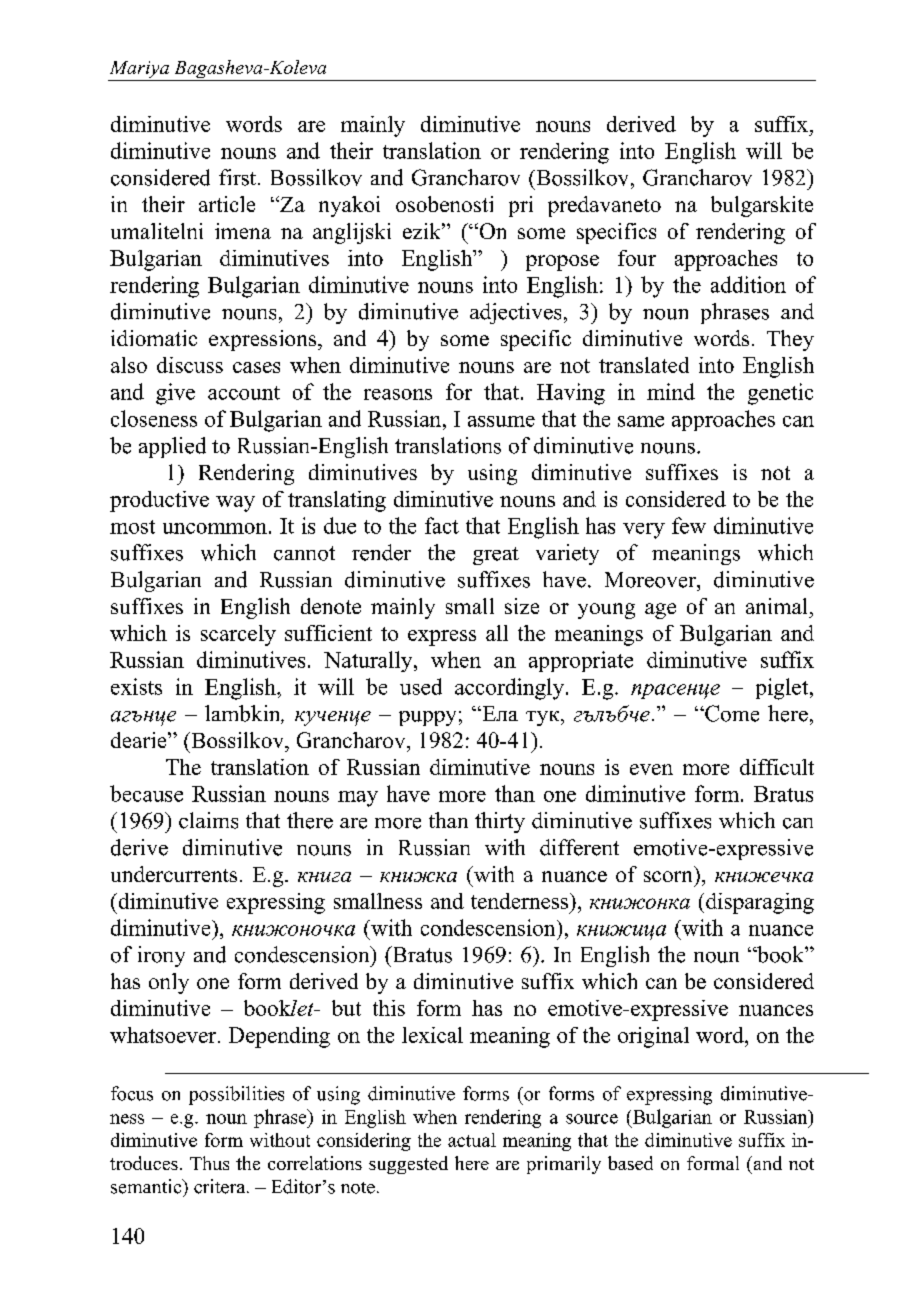  What do you see at coordinates (562, 263) in the screenshot?
I see `propose` at bounding box center [562, 263].
